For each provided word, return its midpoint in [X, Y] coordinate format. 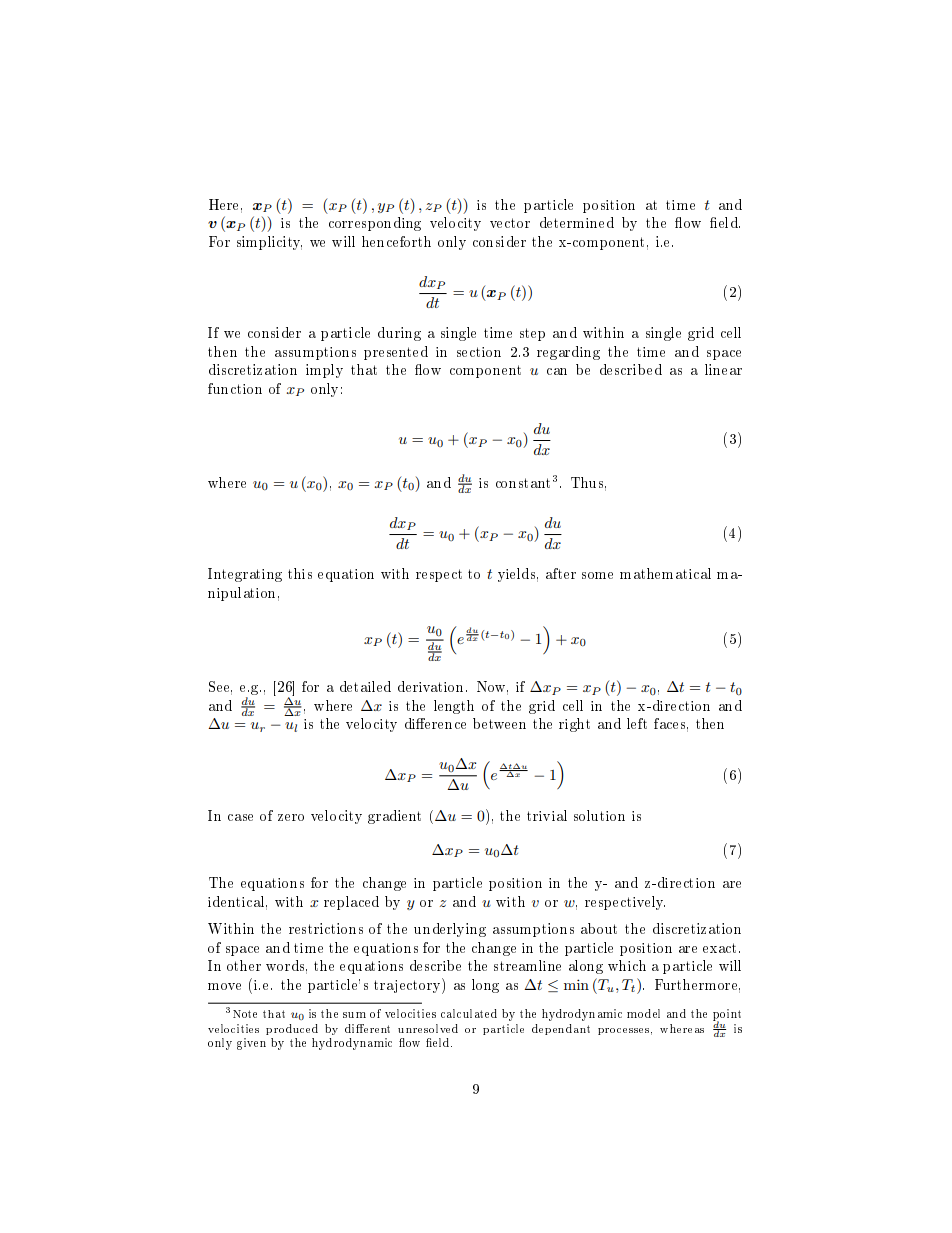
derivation [432, 686]
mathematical [665, 573]
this [300, 573]
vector [510, 223]
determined [577, 222]
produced [292, 1029]
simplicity [269, 243]
